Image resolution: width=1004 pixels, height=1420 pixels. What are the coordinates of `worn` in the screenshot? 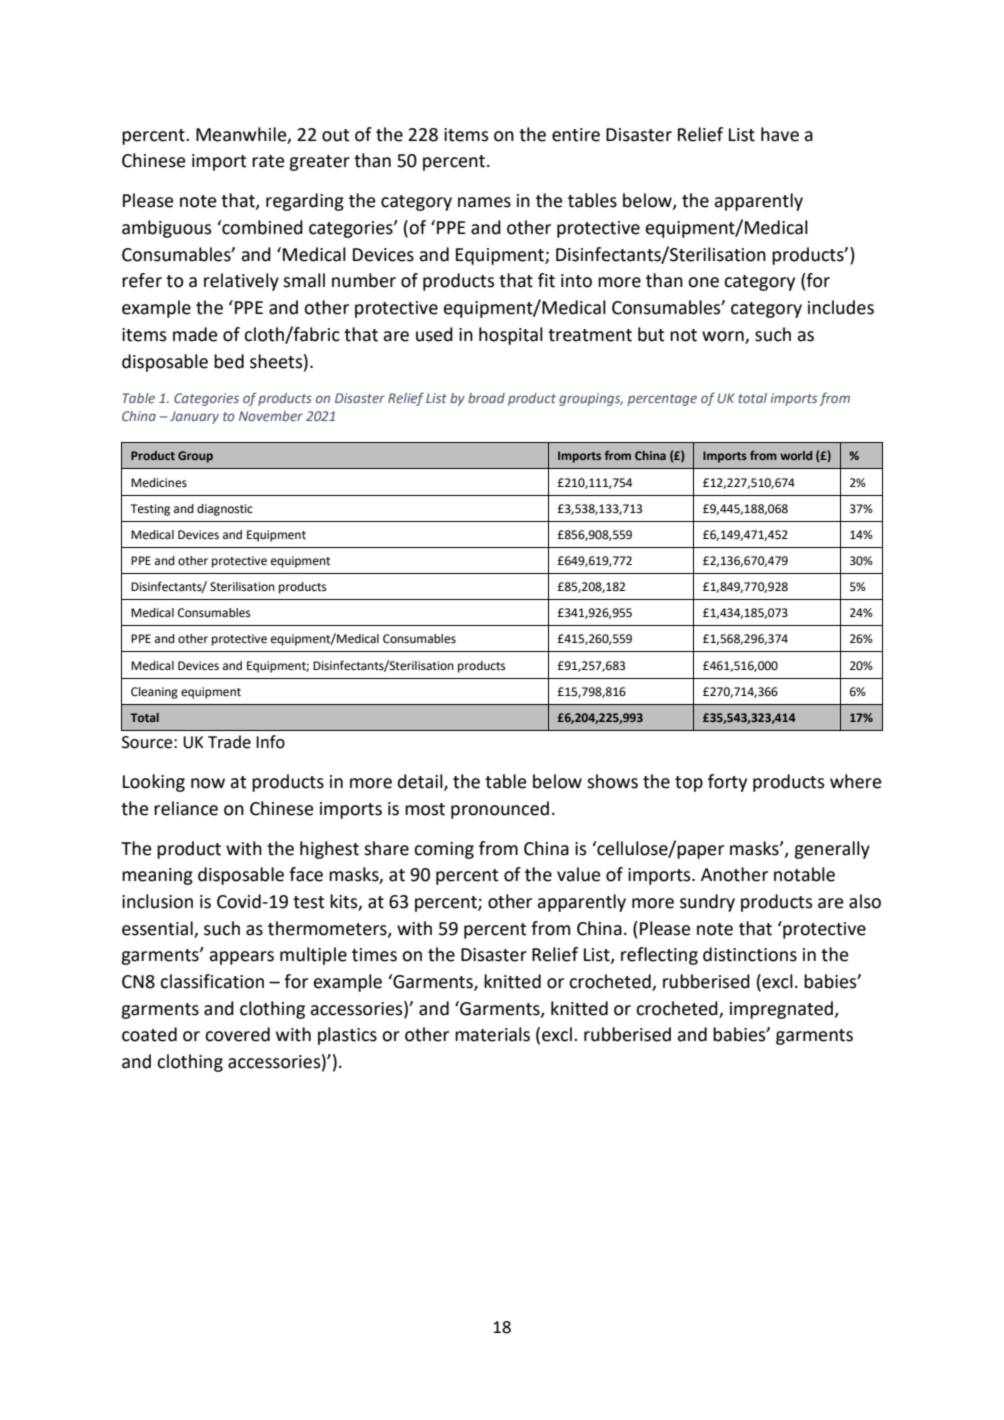 It's located at (723, 336).
